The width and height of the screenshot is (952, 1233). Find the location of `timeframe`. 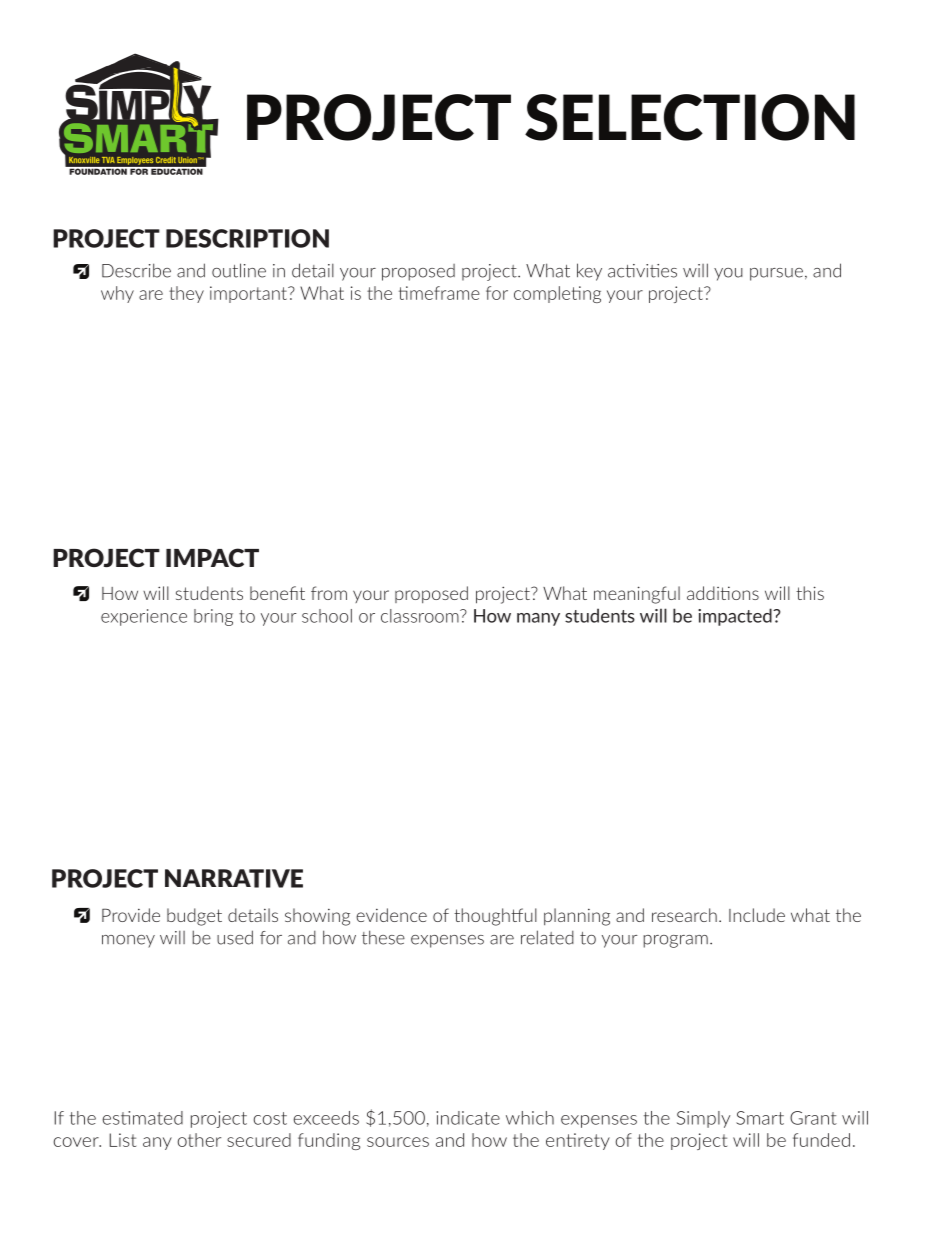

timeframe is located at coordinates (439, 293).
